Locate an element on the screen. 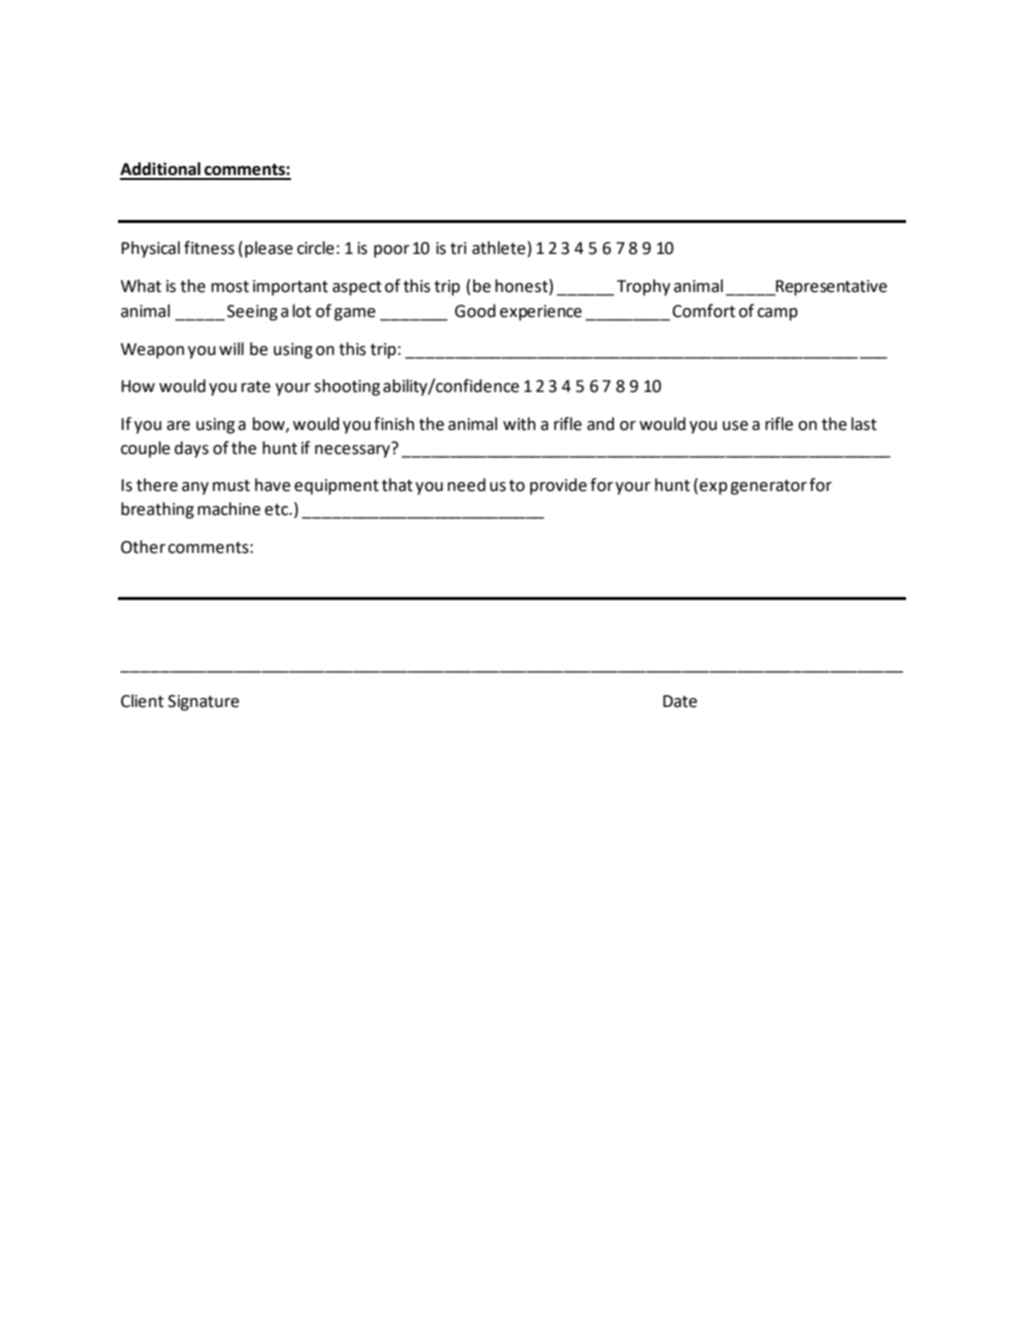 This screenshot has width=1022, height=1322. must is located at coordinates (231, 486).
